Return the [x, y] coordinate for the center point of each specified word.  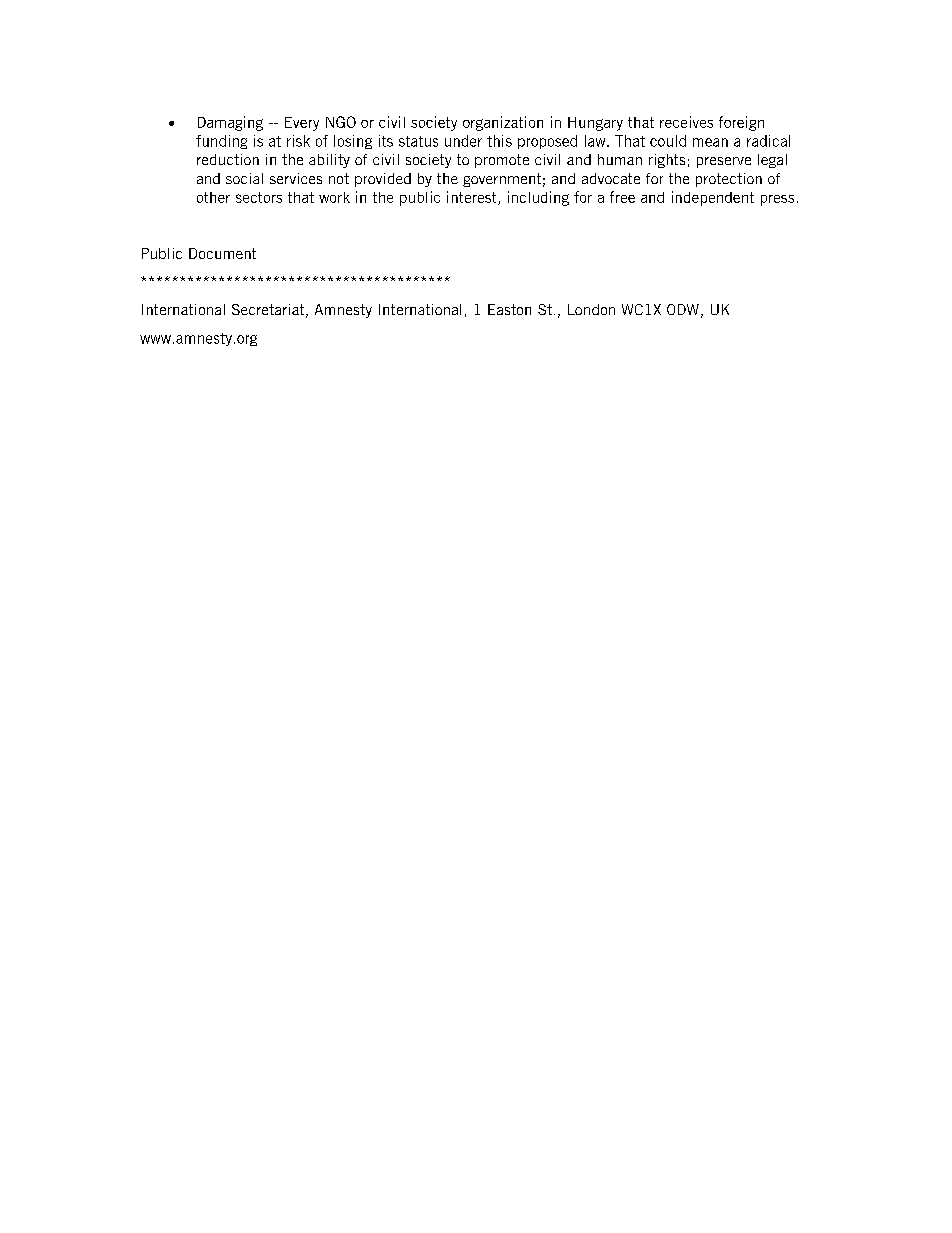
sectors [259, 197]
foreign [741, 123]
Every [302, 124]
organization [503, 123]
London [591, 309]
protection [729, 180]
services [296, 178]
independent [713, 198]
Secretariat [268, 309]
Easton [509, 309]
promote [502, 161]
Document [222, 253]
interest [473, 198]
